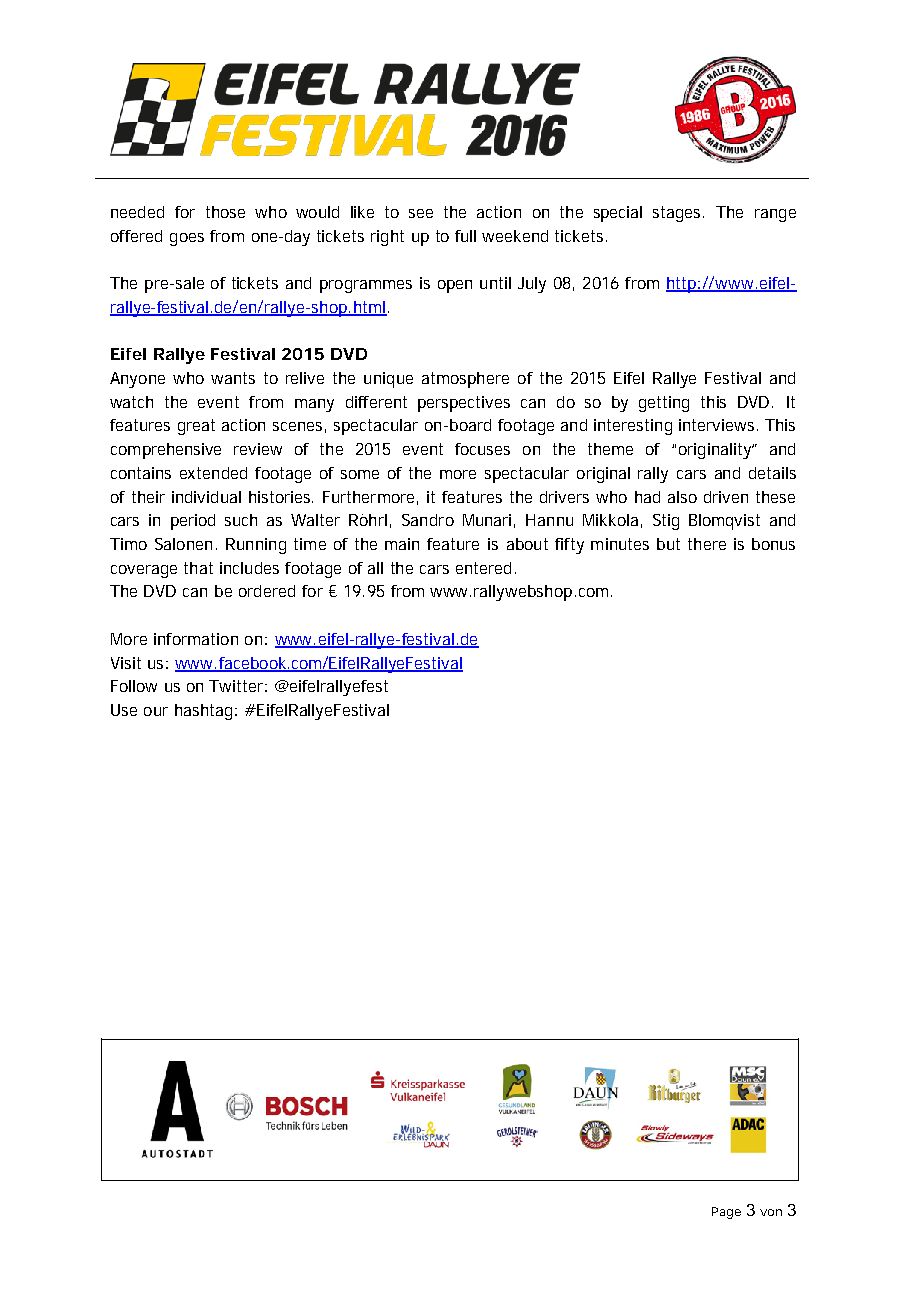 The width and height of the screenshot is (924, 1308). What do you see at coordinates (465, 236) in the screenshot?
I see `full` at bounding box center [465, 236].
